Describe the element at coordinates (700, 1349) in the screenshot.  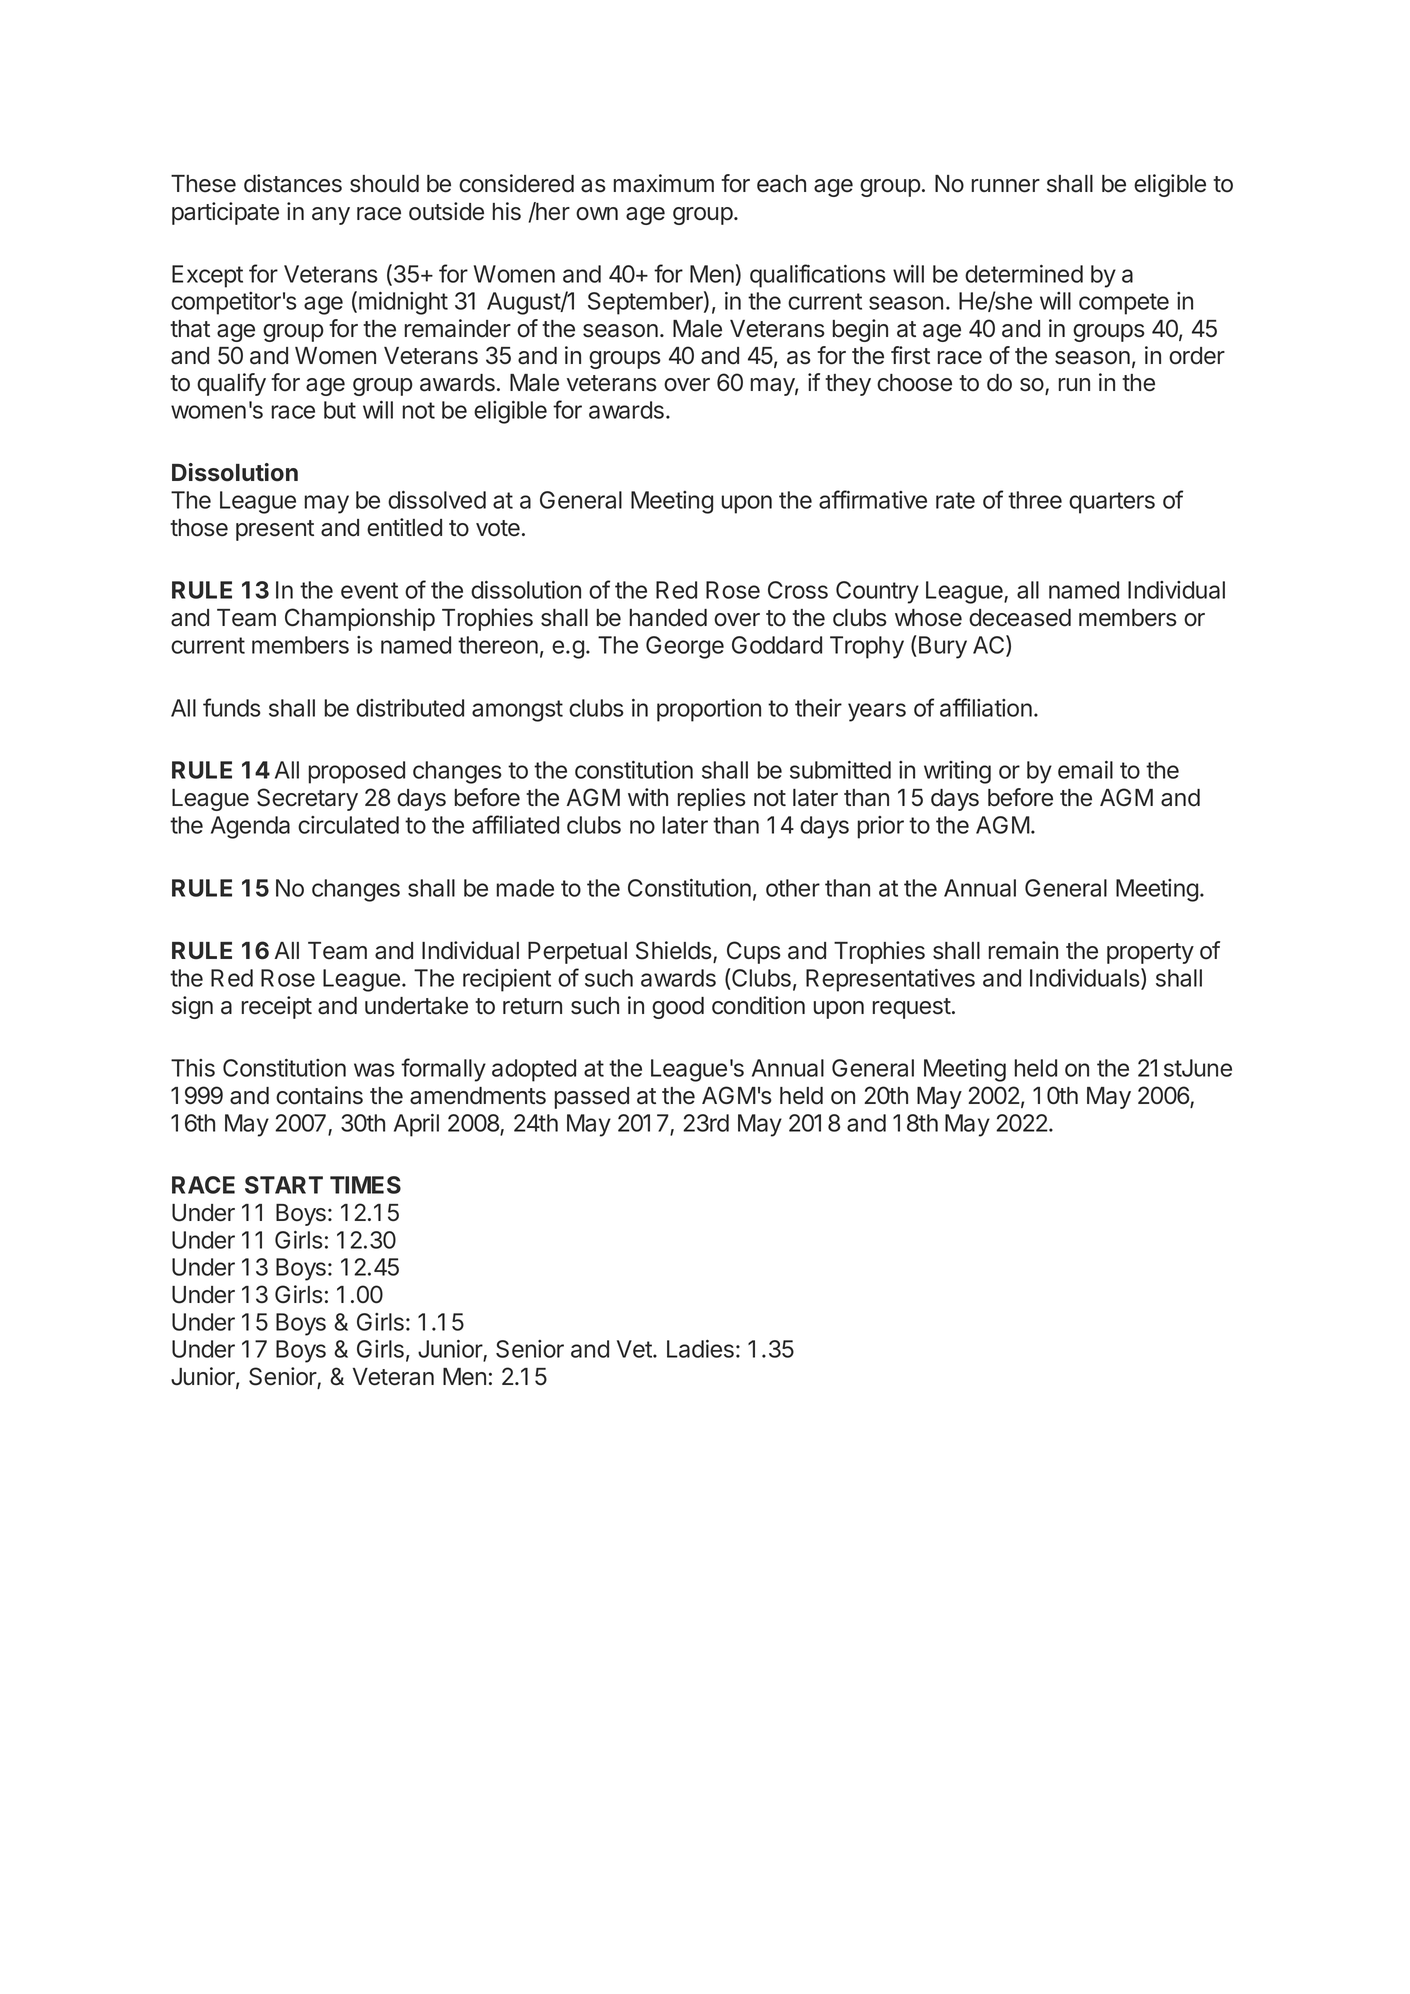
I see `Ladies` at that location.
